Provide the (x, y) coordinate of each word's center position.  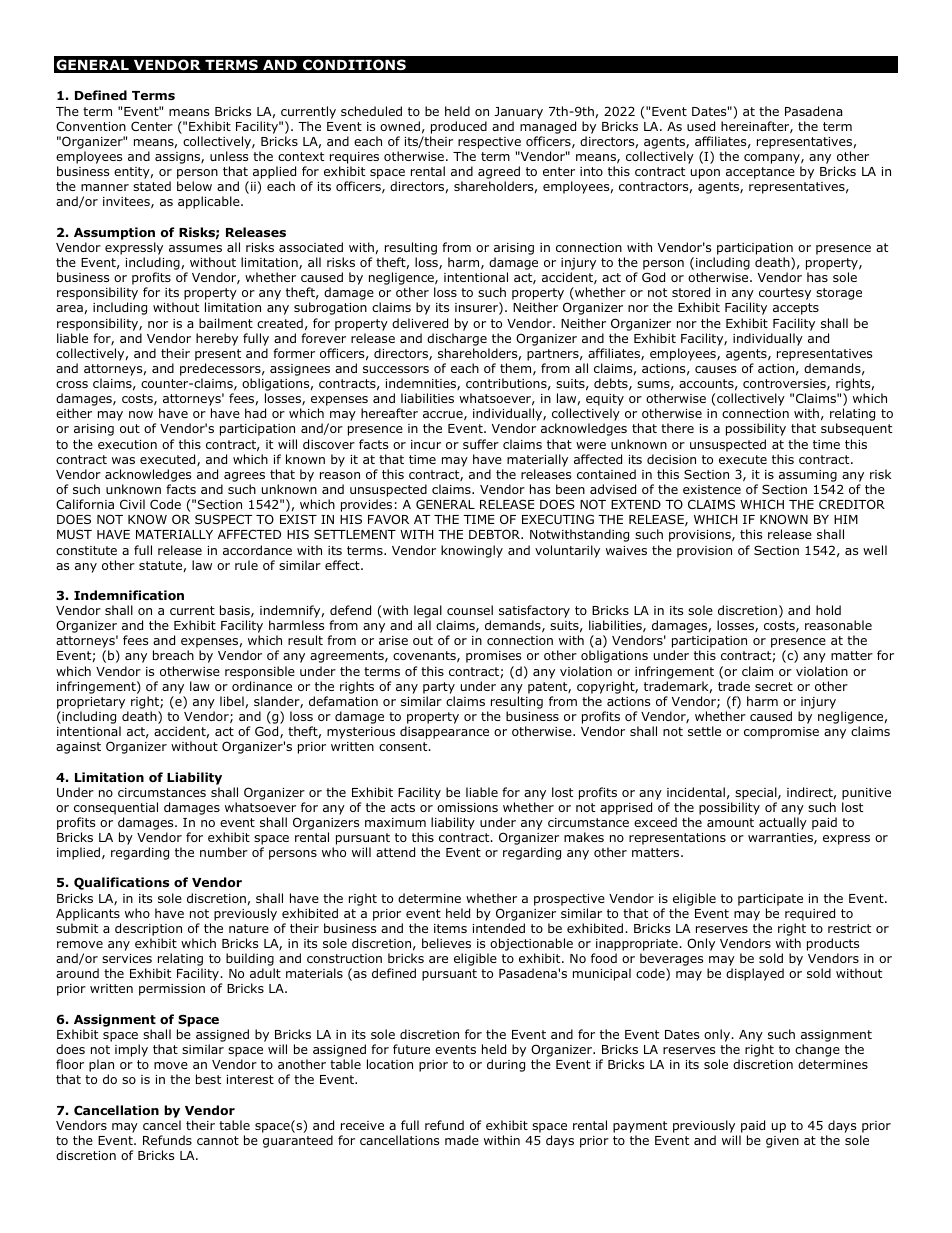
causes (715, 369)
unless (229, 156)
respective (489, 143)
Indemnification (129, 595)
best (208, 1079)
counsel (470, 610)
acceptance (760, 173)
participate (770, 900)
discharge (457, 339)
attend (395, 852)
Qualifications (121, 883)
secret (774, 686)
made (462, 1140)
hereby (217, 339)
